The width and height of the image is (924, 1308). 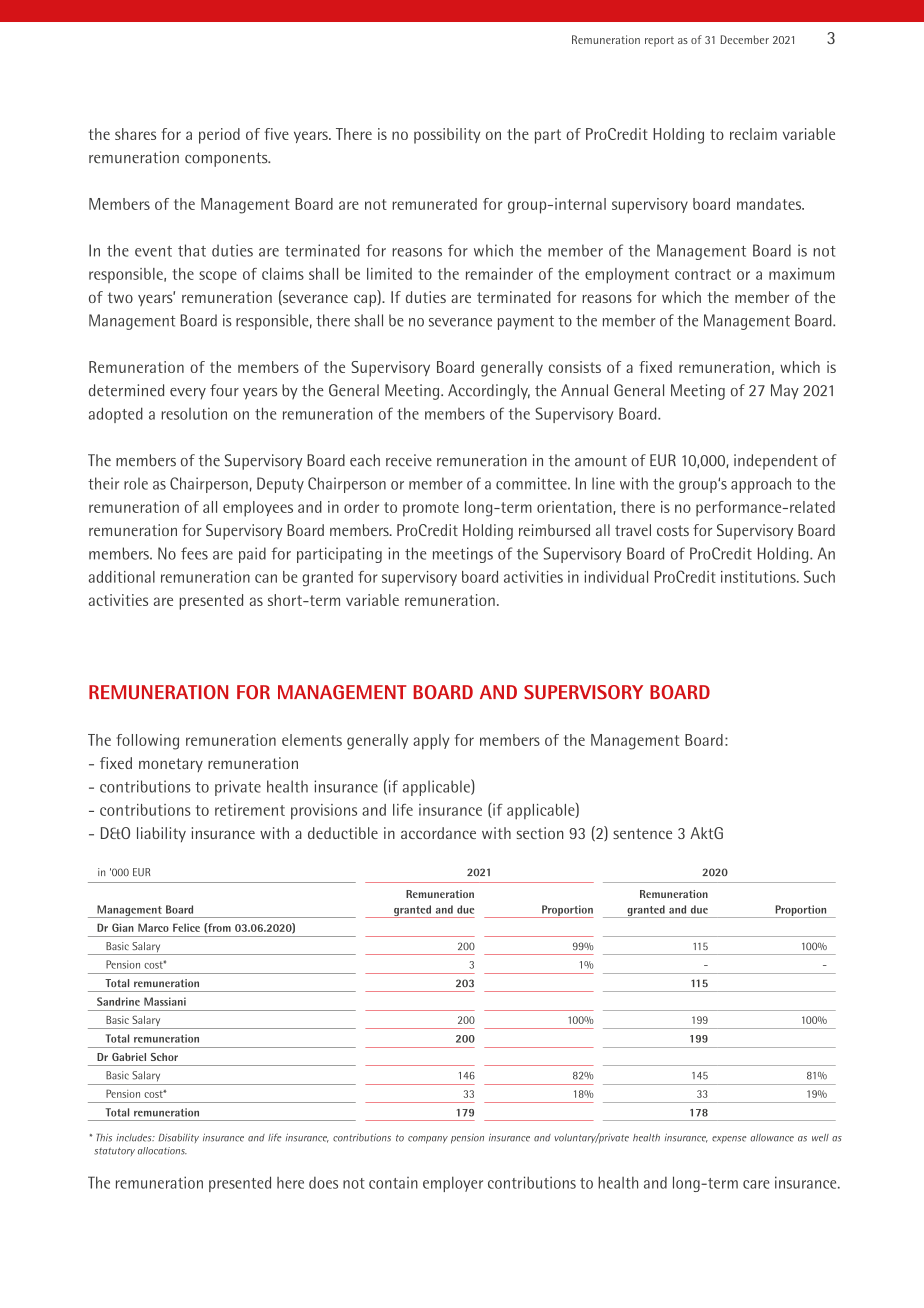 I want to click on fees, so click(x=194, y=553).
